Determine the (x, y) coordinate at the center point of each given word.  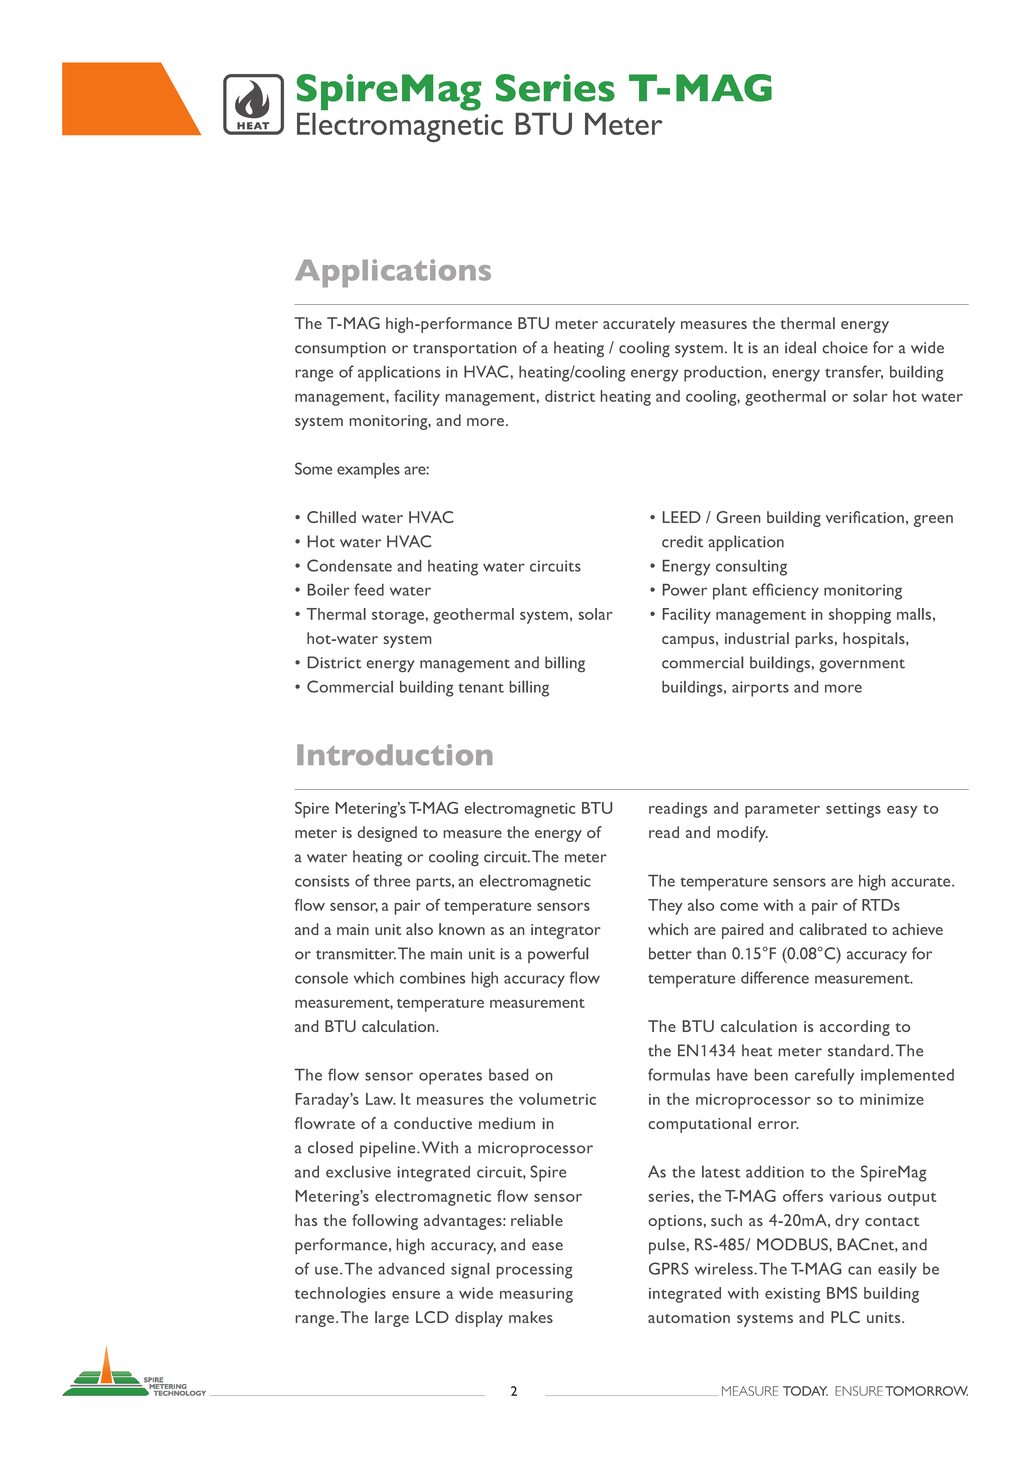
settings (853, 810)
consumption (340, 350)
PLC (845, 1317)
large (392, 1319)
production (723, 374)
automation (689, 1317)
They (665, 907)
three (391, 881)
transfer (854, 372)
